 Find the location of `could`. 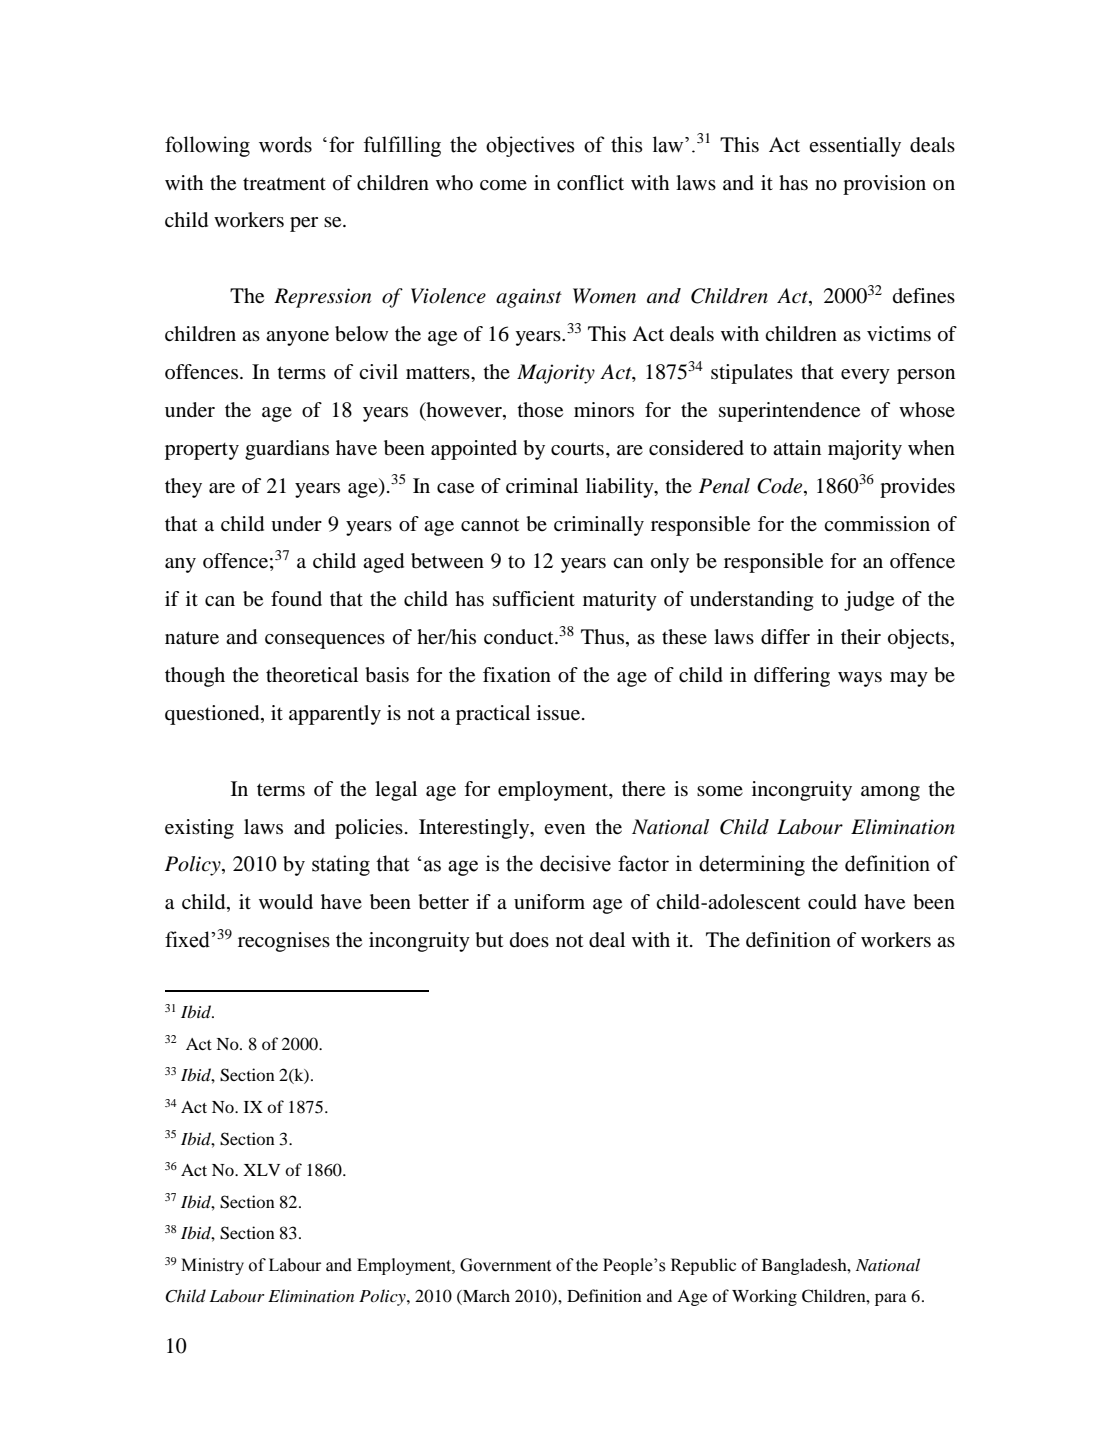

could is located at coordinates (832, 902).
